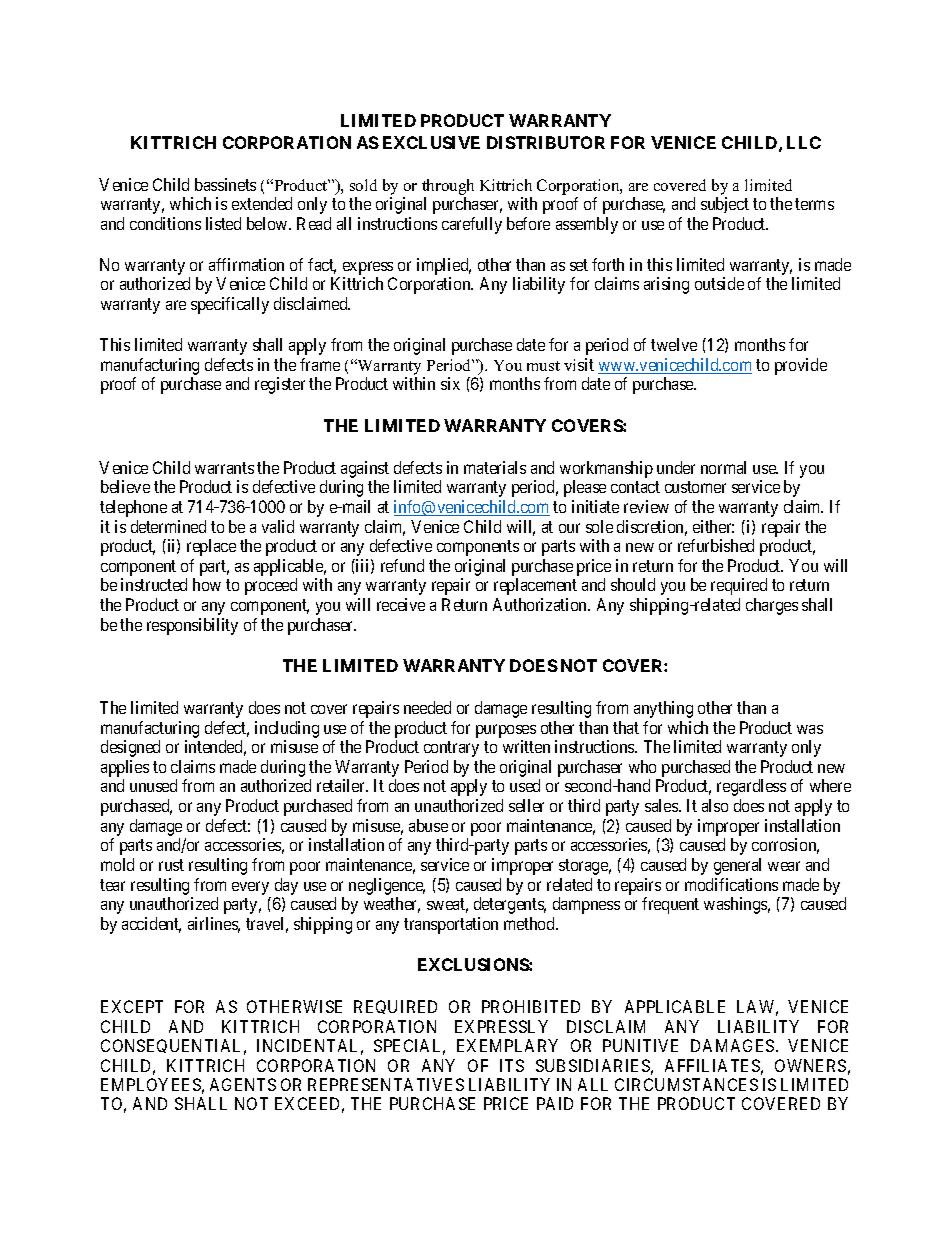  I want to click on through, so click(448, 187).
